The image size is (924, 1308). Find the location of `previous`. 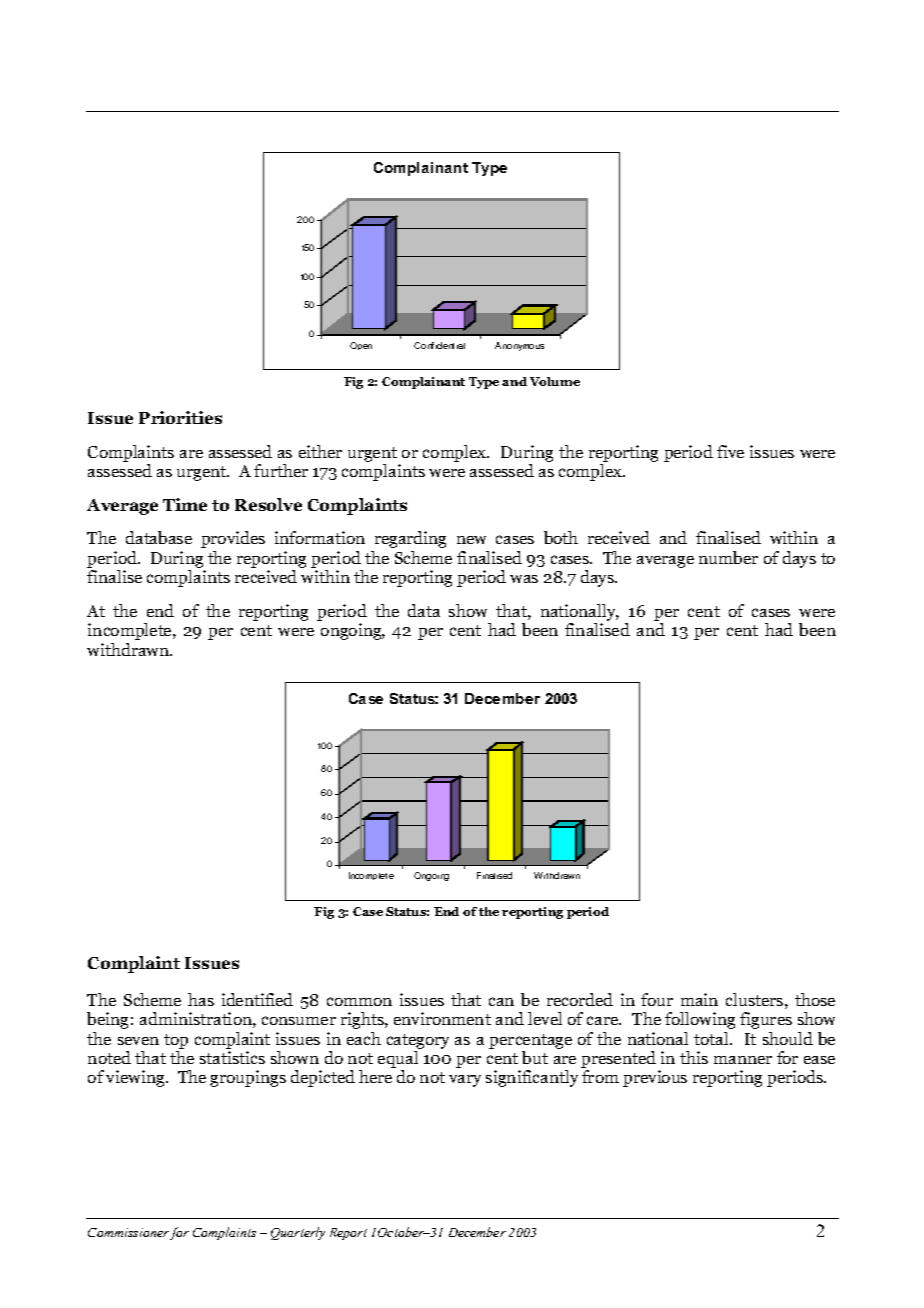

previous is located at coordinates (655, 1078).
